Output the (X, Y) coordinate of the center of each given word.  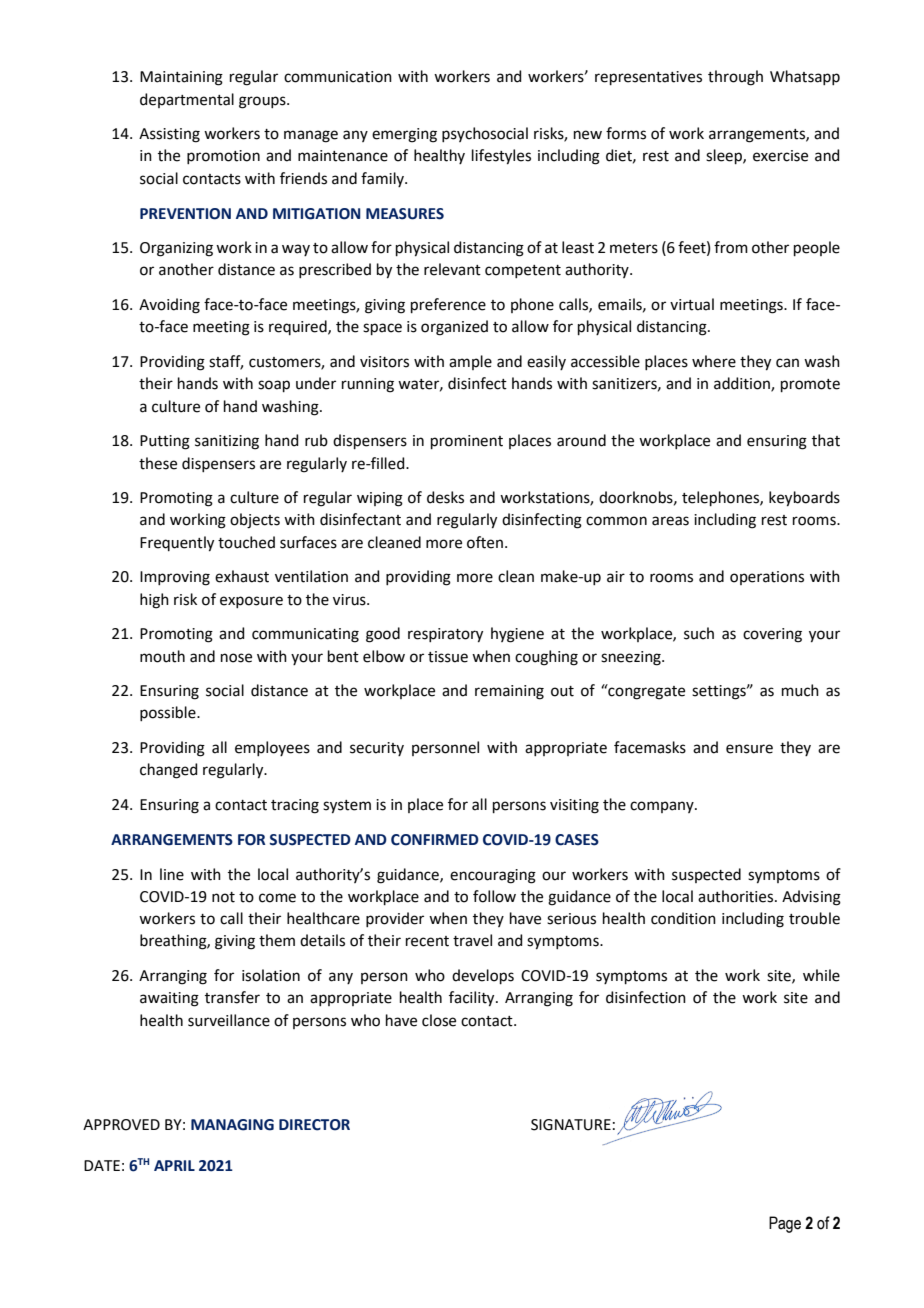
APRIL (174, 1165)
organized (454, 328)
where (714, 361)
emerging (404, 135)
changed (169, 771)
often (485, 542)
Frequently (177, 544)
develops (483, 976)
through (735, 78)
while (821, 975)
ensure (749, 749)
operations (767, 578)
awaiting (169, 999)
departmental (187, 100)
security (377, 749)
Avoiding (169, 306)
